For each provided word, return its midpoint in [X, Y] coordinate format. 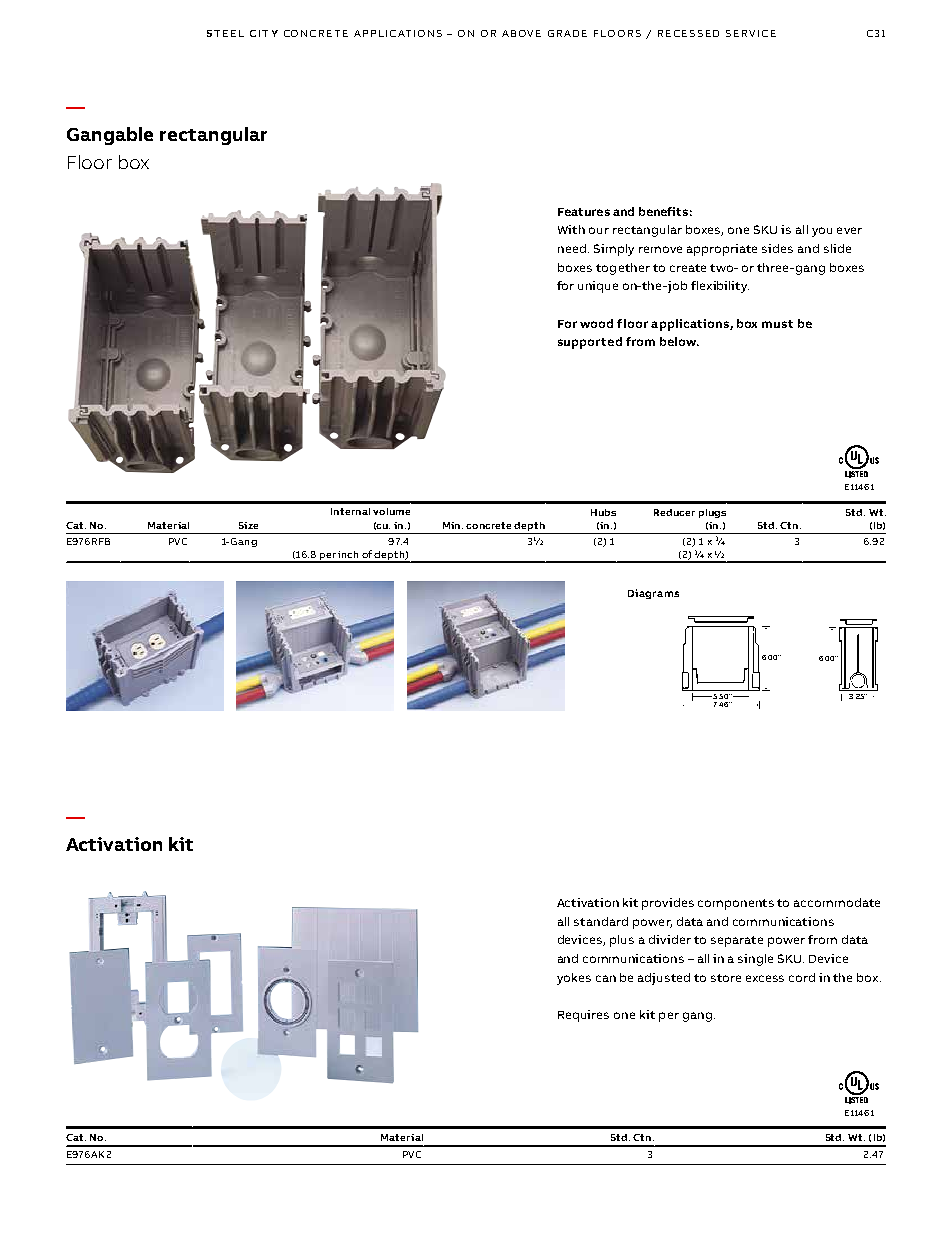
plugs [712, 513]
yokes [574, 979]
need [573, 248]
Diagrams [653, 594]
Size [248, 525]
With [571, 229]
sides [777, 248]
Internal [350, 511]
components [736, 904]
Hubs [603, 512]
